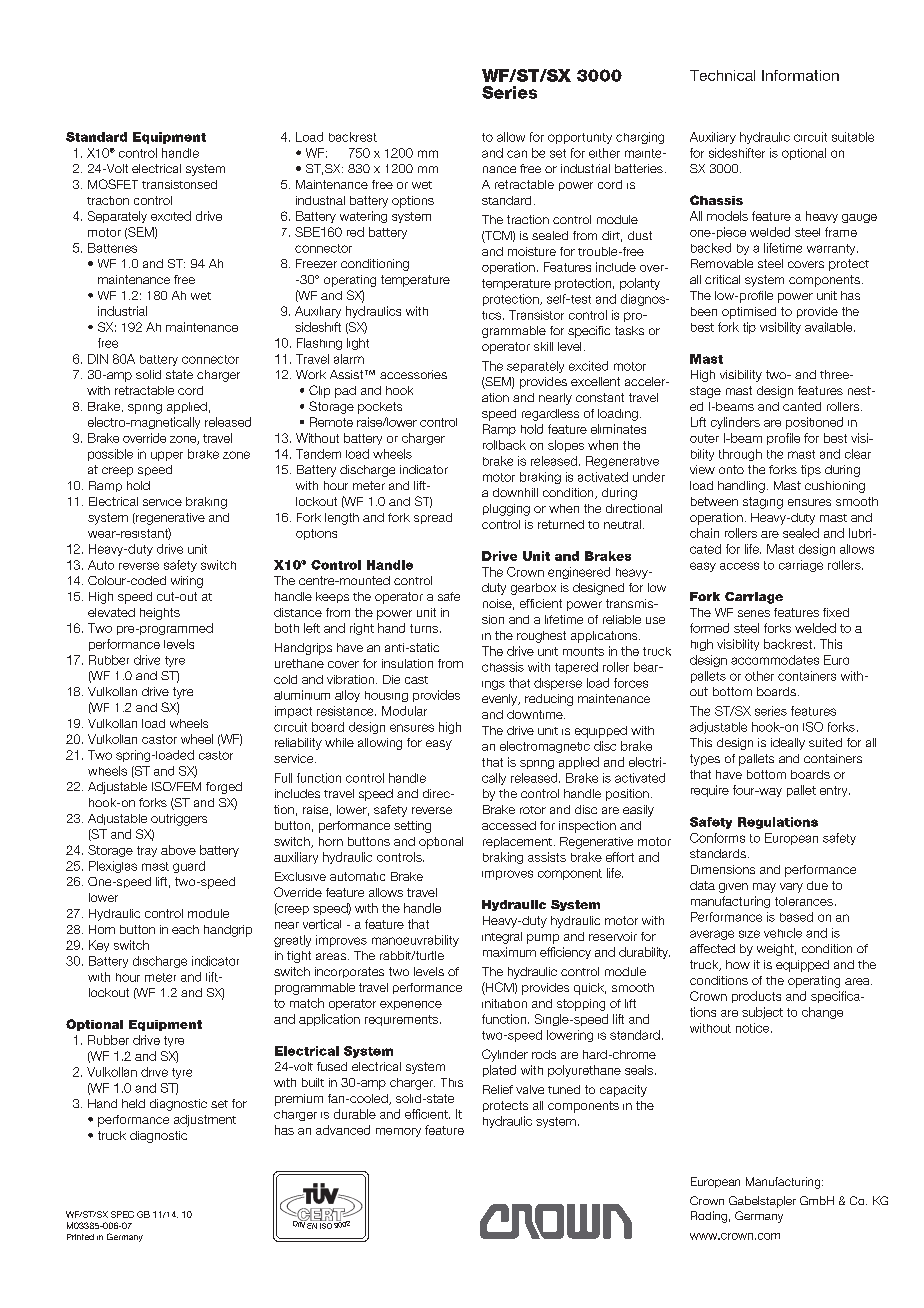  Describe the element at coordinates (731, 469) in the screenshot. I see `onto` at that location.
